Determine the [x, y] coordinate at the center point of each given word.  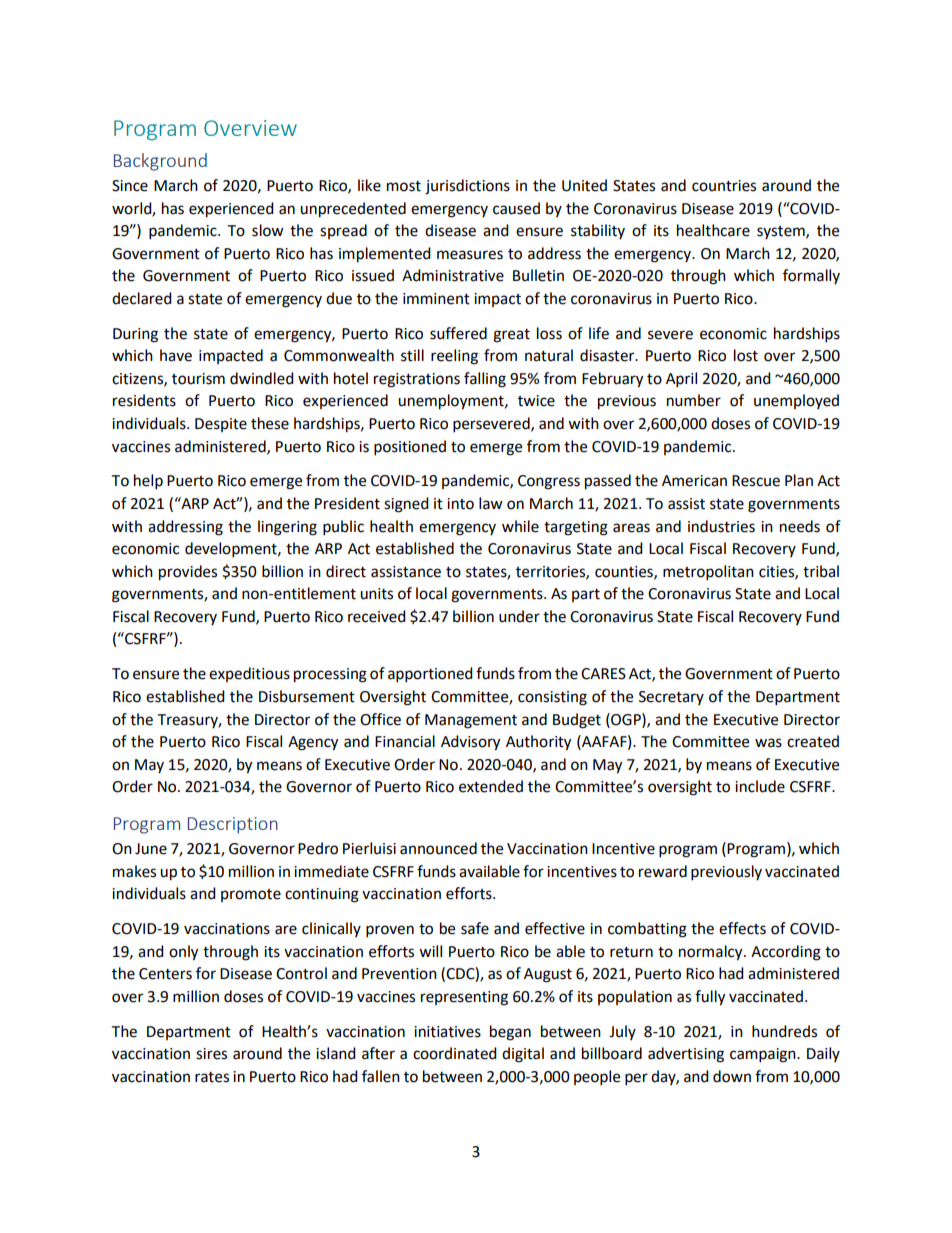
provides [188, 573]
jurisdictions [467, 187]
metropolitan [708, 573]
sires [211, 1054]
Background [160, 162]
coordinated [455, 1053]
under [519, 616]
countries [724, 186]
